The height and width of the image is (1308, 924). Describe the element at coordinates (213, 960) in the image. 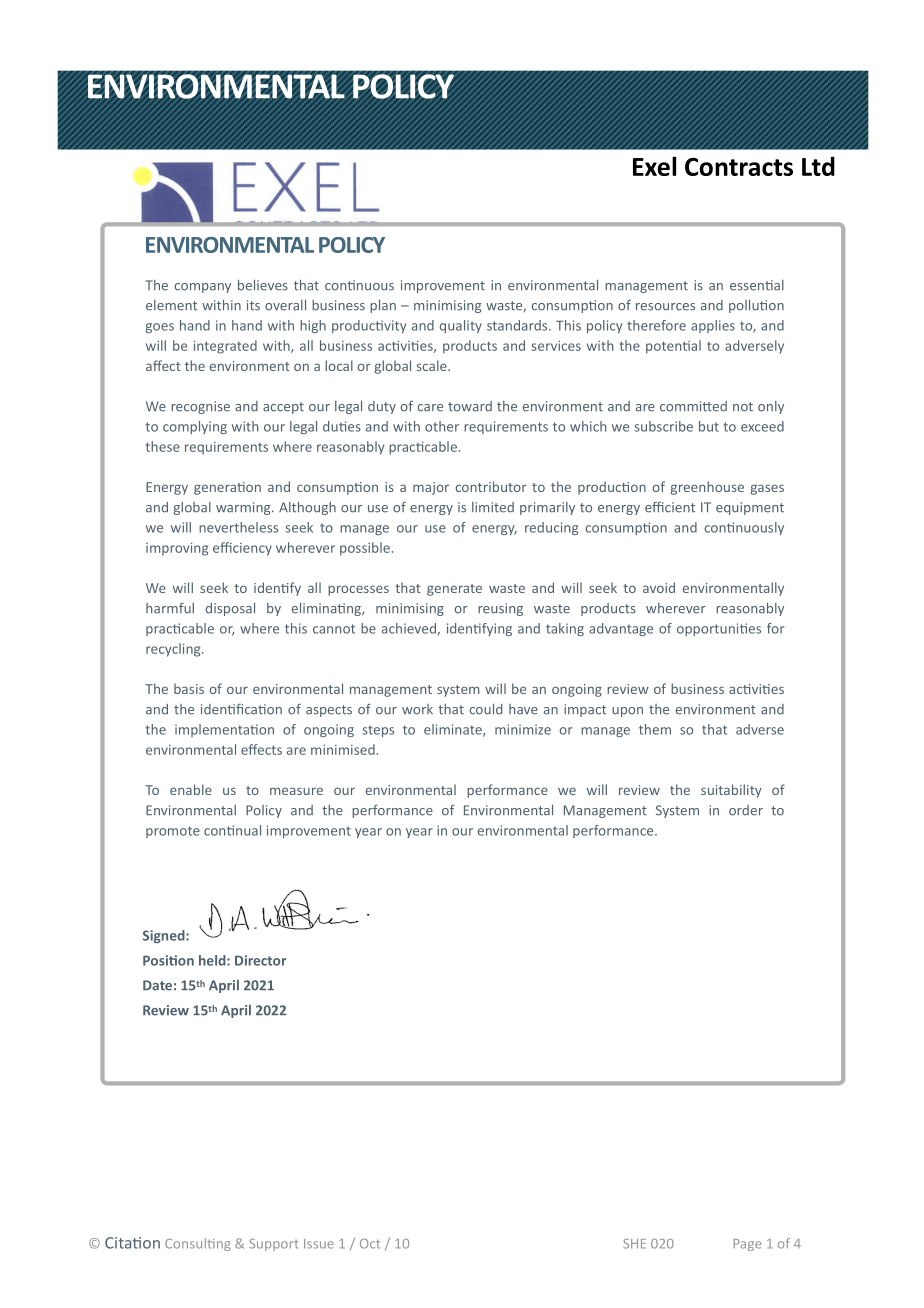

I see `held` at that location.
